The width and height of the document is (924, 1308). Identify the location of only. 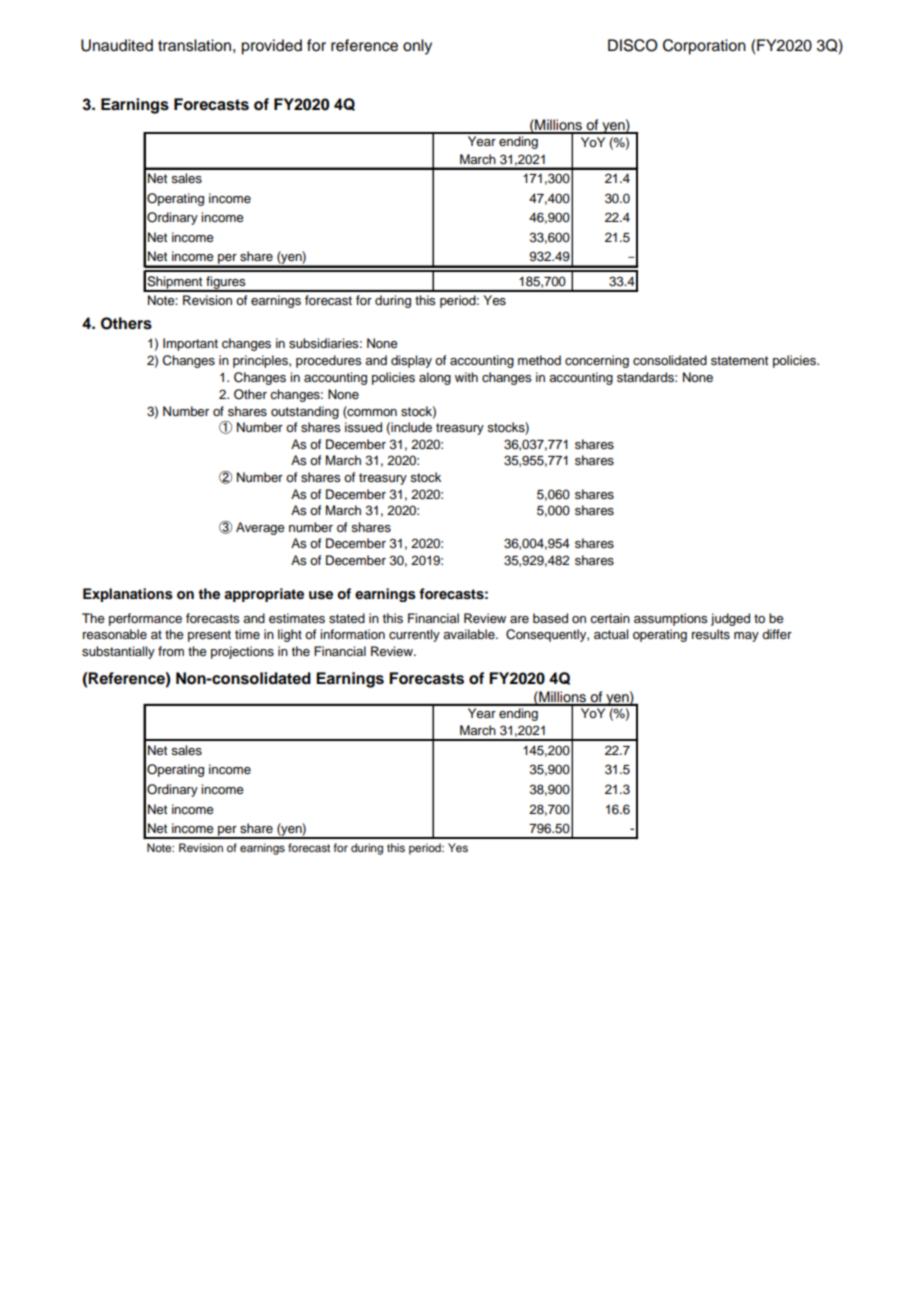
(417, 47).
